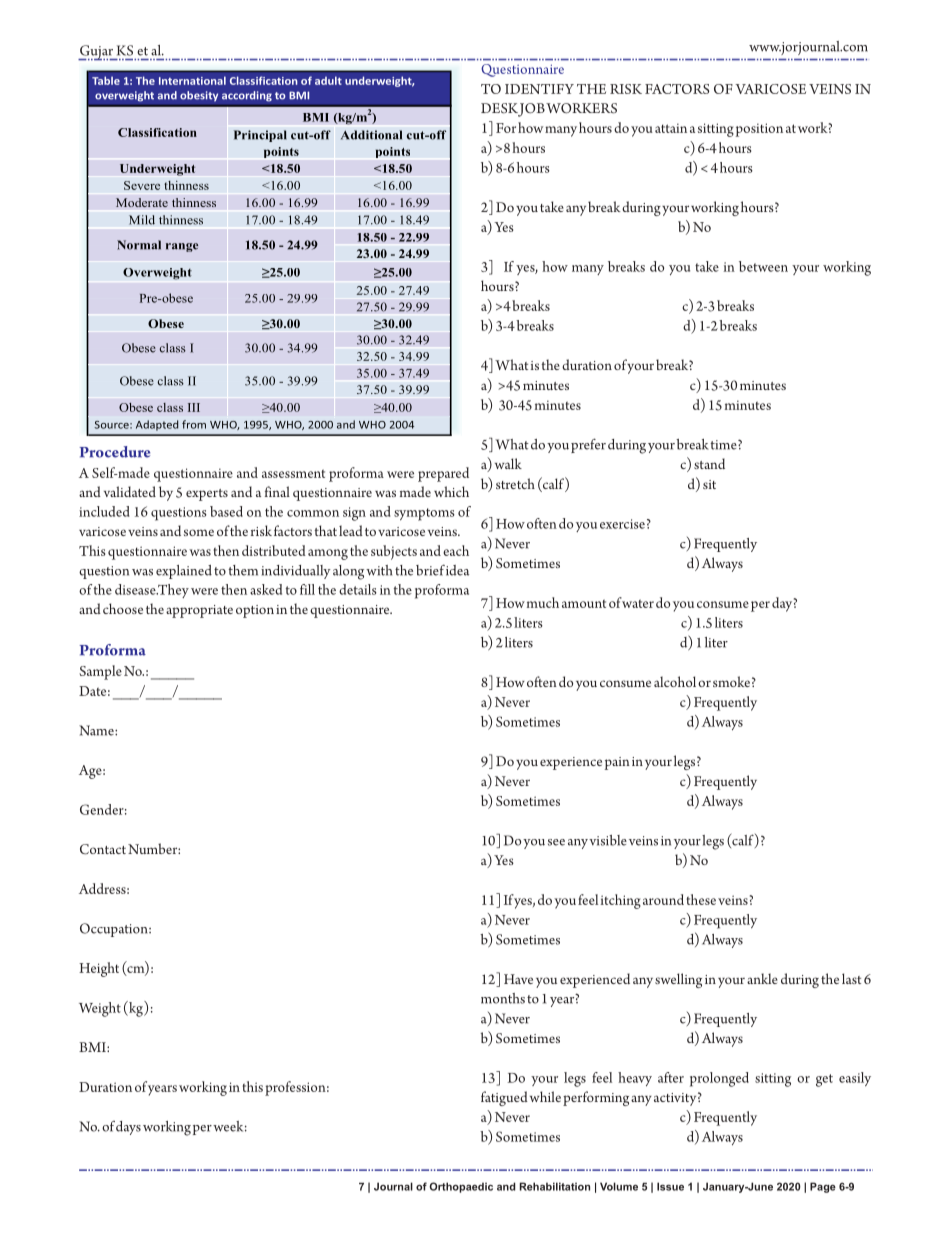 Image resolution: width=952 pixels, height=1233 pixels. Describe the element at coordinates (759, 130) in the page. I see `position` at that location.
